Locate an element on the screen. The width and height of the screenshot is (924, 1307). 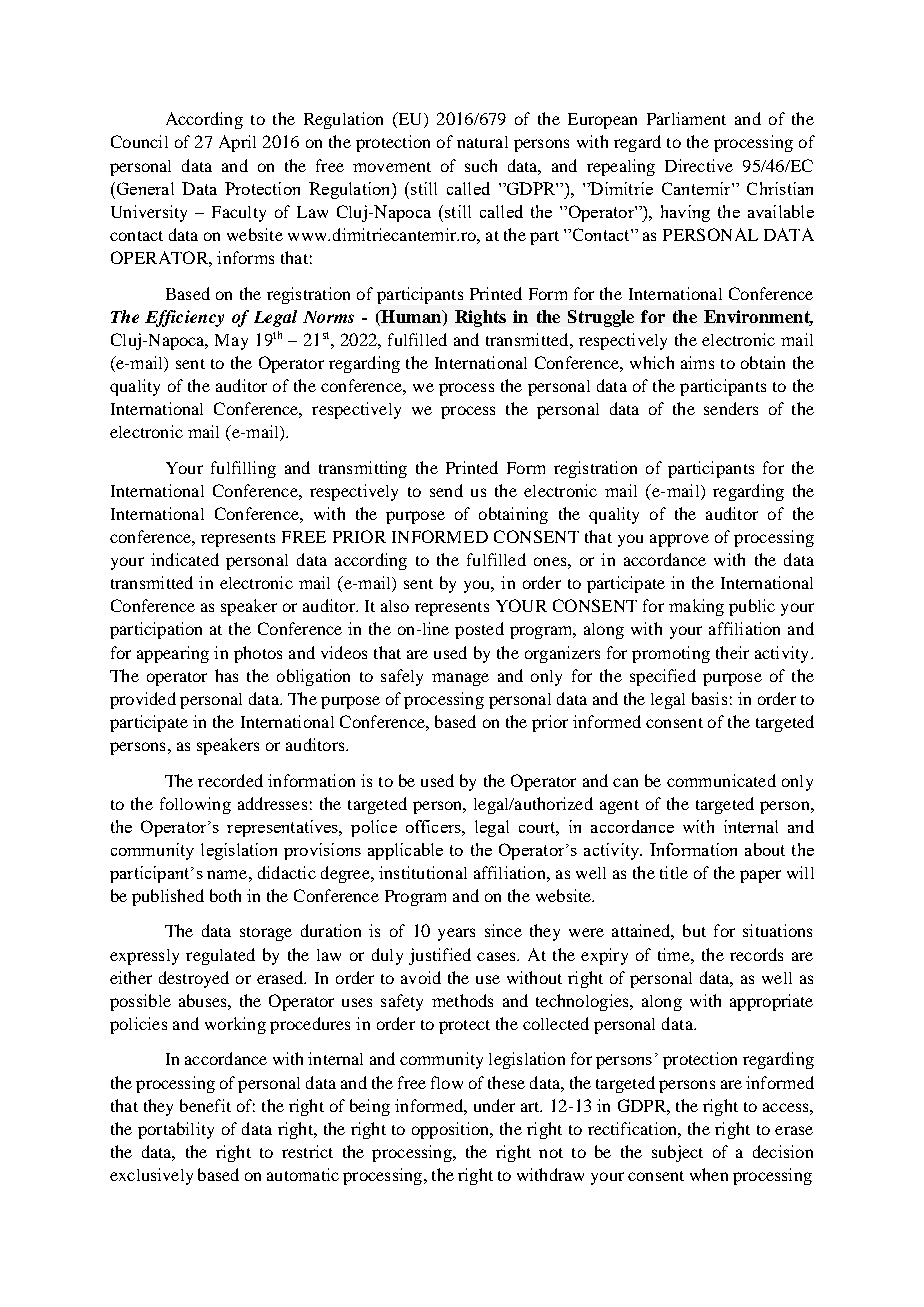
aims is located at coordinates (697, 362).
